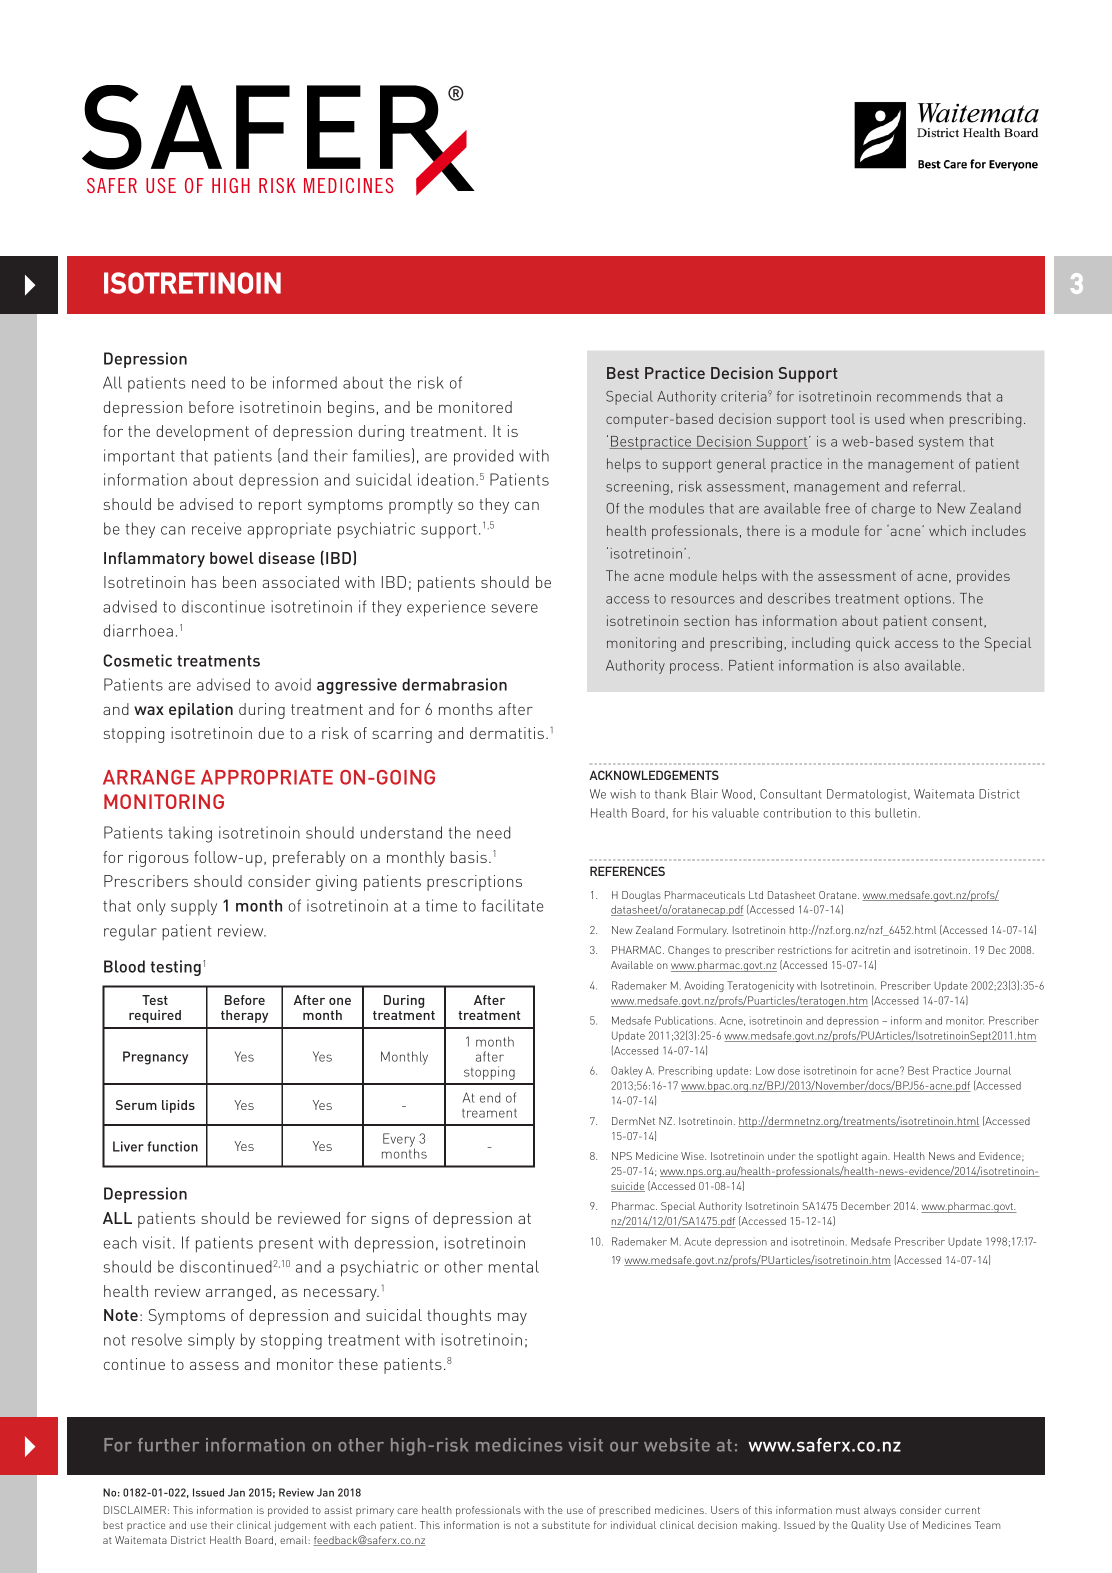 The width and height of the screenshot is (1112, 1573). Describe the element at coordinates (300, 1526) in the screenshot. I see `judgement` at that location.
